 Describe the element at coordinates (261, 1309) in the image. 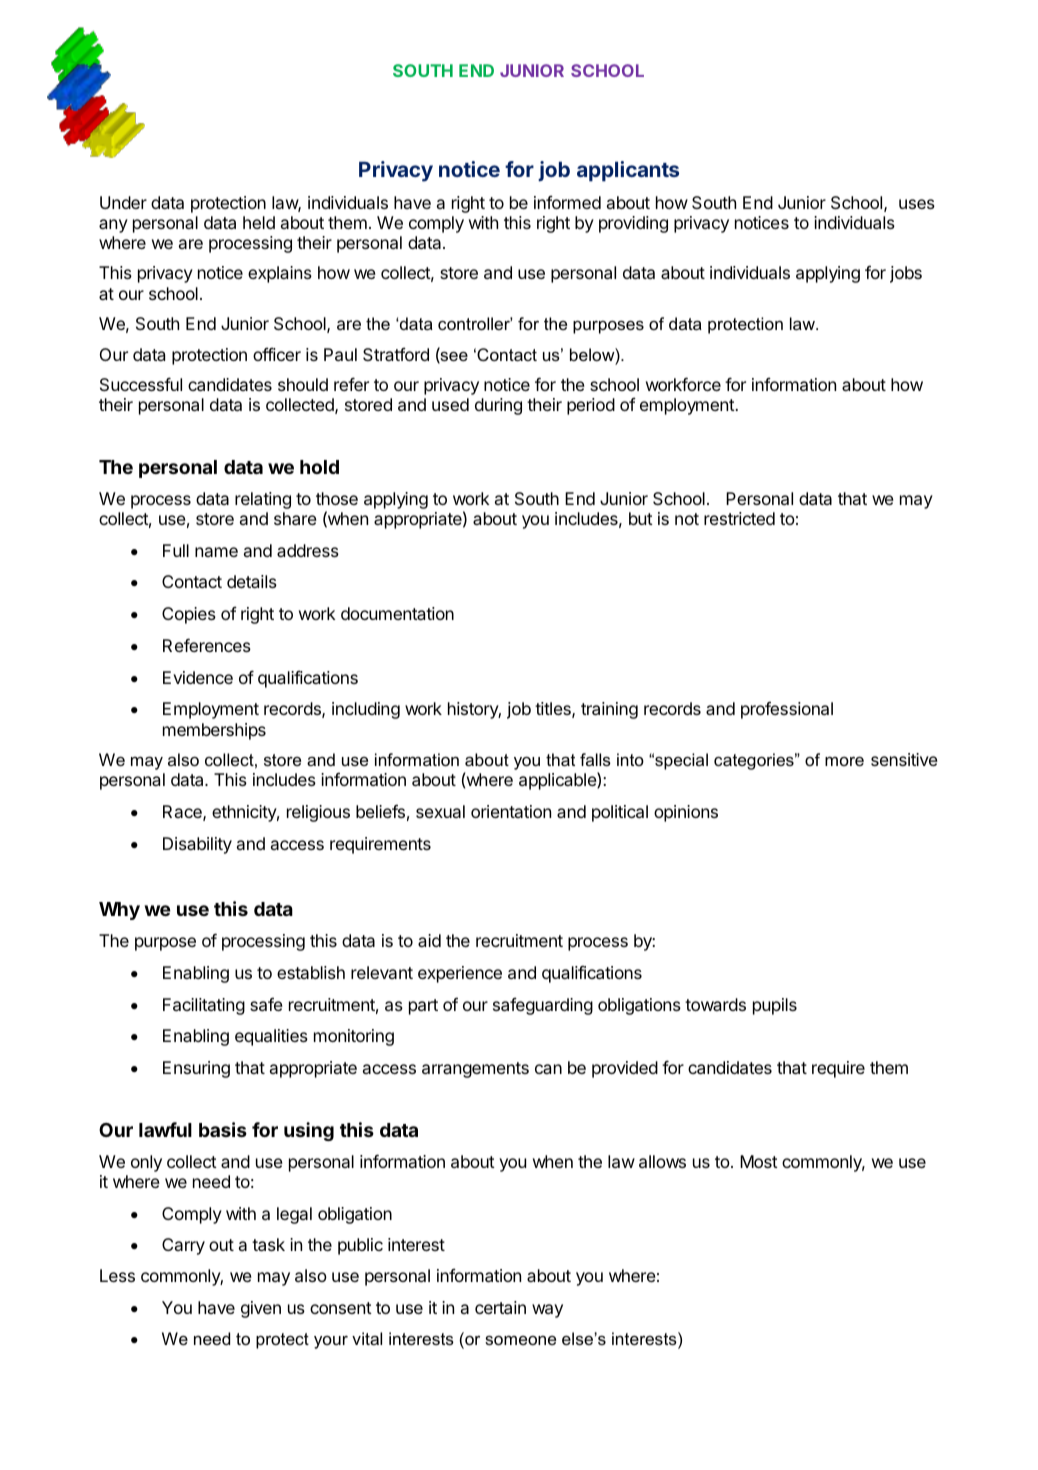

I see `given` at that location.
